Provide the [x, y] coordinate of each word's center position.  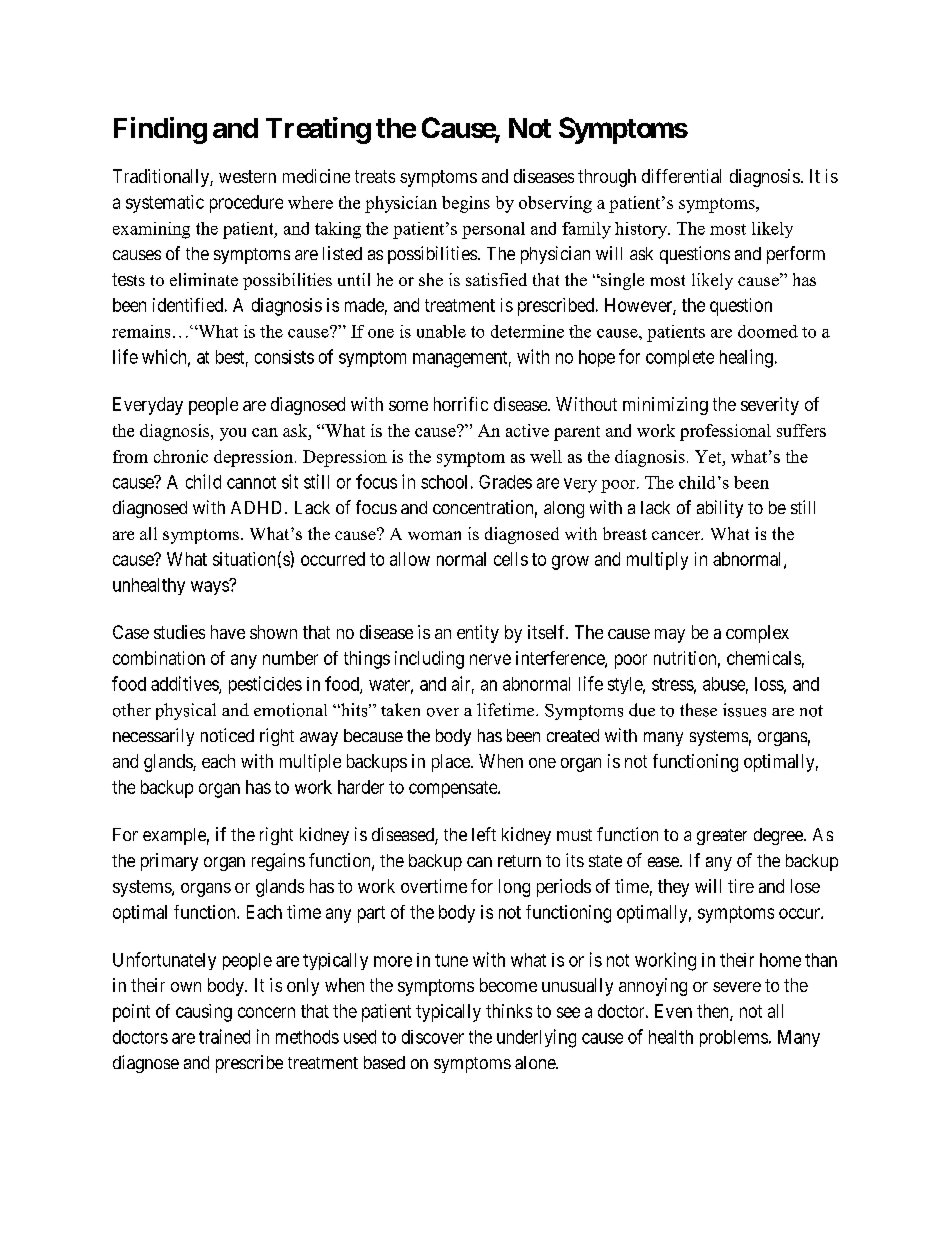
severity [770, 406]
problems [734, 1038]
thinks [509, 1011]
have [228, 632]
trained [224, 1036]
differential [681, 176]
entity [478, 634]
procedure [246, 204]
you [233, 434]
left [484, 834]
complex [757, 634]
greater [722, 837]
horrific [461, 404]
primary [169, 862]
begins [466, 204]
